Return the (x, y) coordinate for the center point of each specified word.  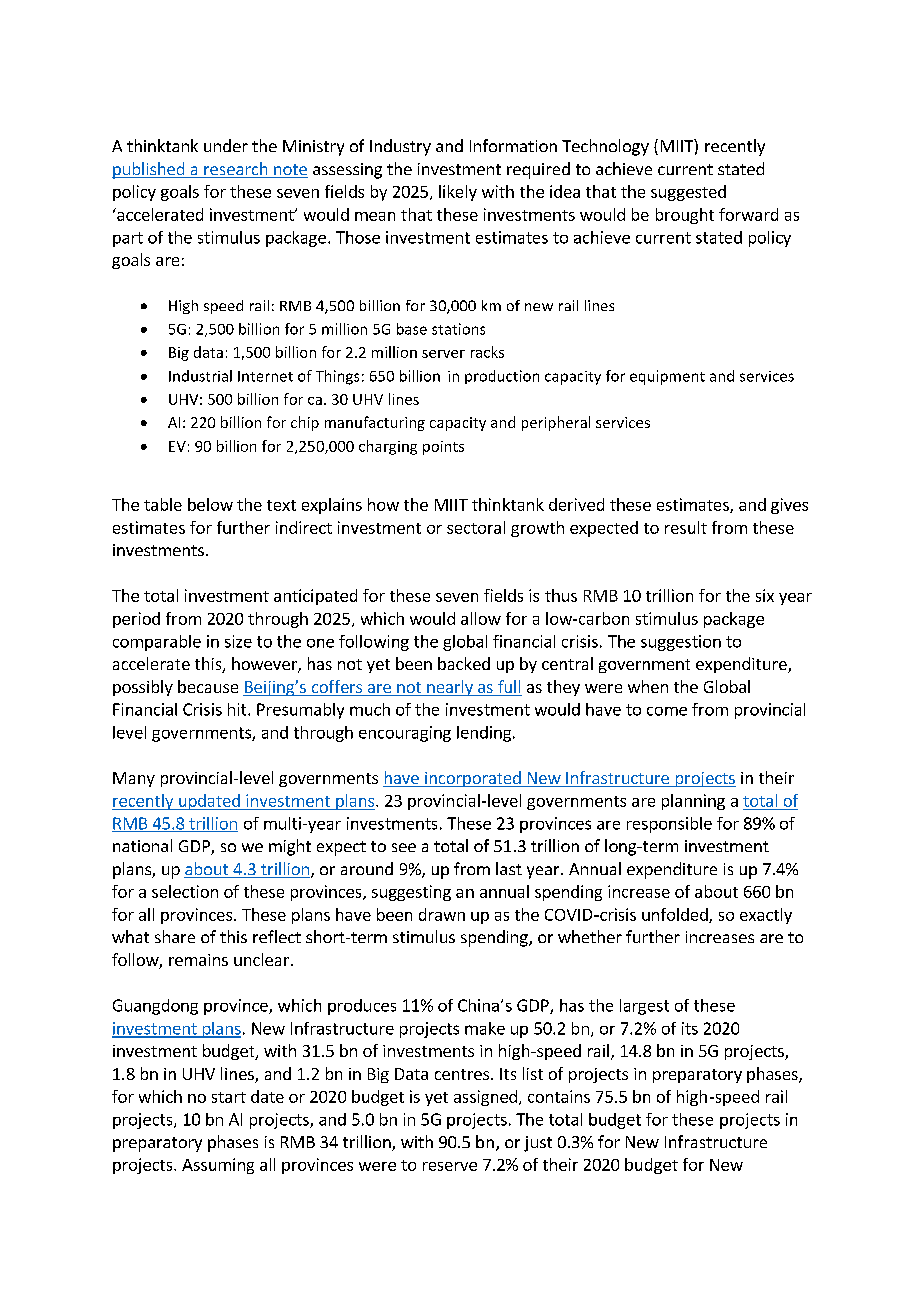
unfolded (676, 915)
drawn (442, 914)
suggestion (681, 643)
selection (185, 891)
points (443, 448)
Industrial (200, 376)
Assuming (218, 1166)
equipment (667, 377)
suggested (688, 193)
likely (458, 193)
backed (464, 663)
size (238, 641)
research (236, 170)
